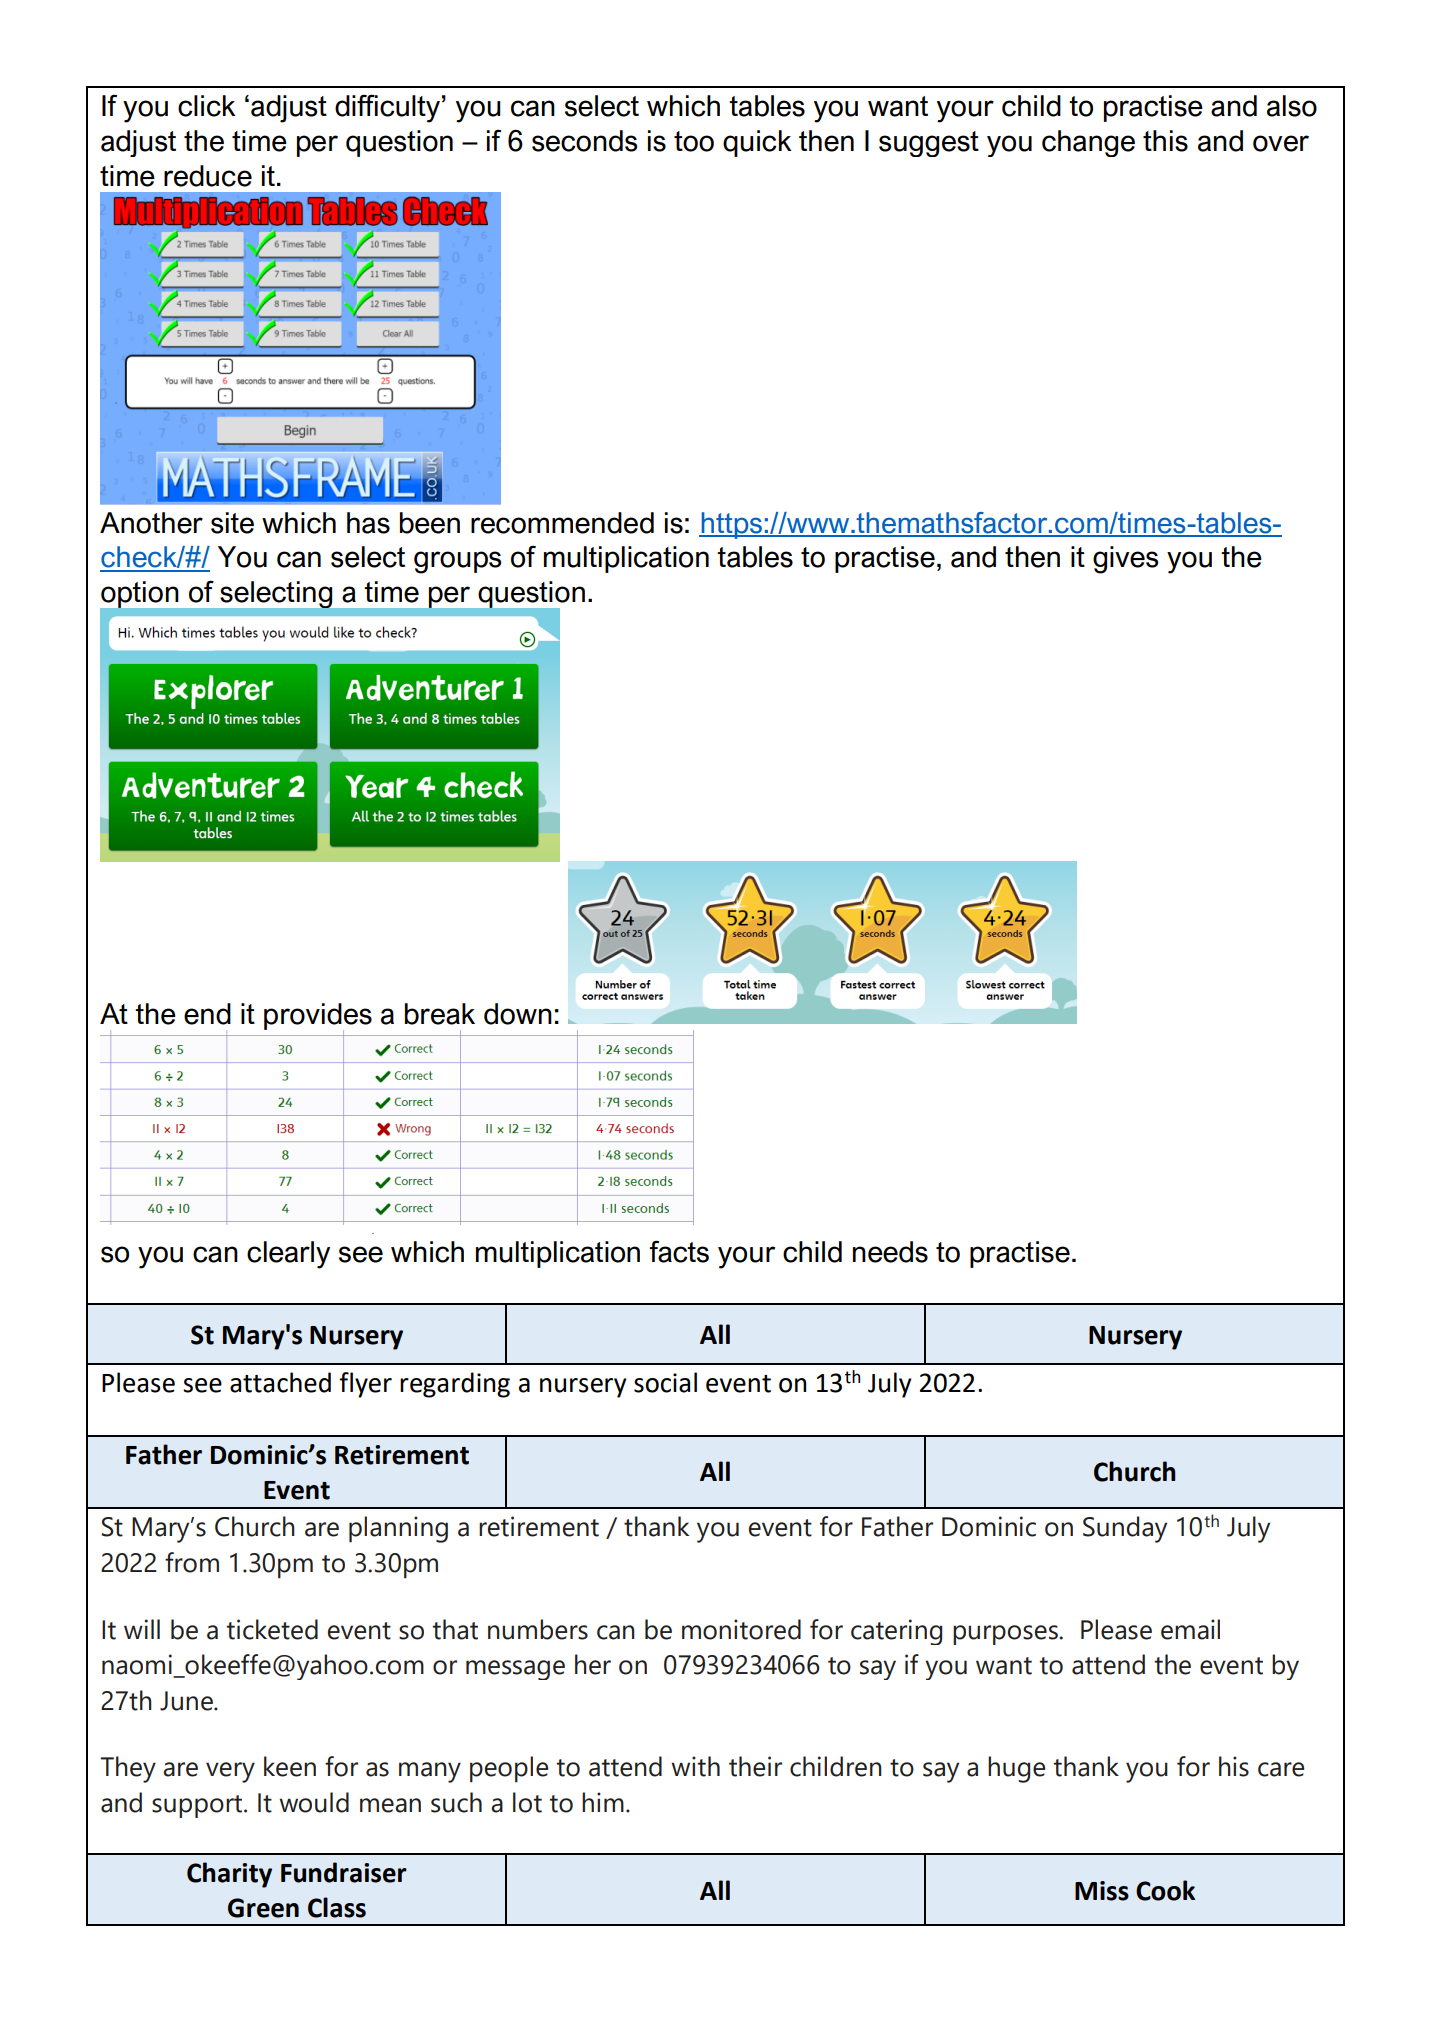  Describe the element at coordinates (518, 1014) in the page. I see `down` at that location.
